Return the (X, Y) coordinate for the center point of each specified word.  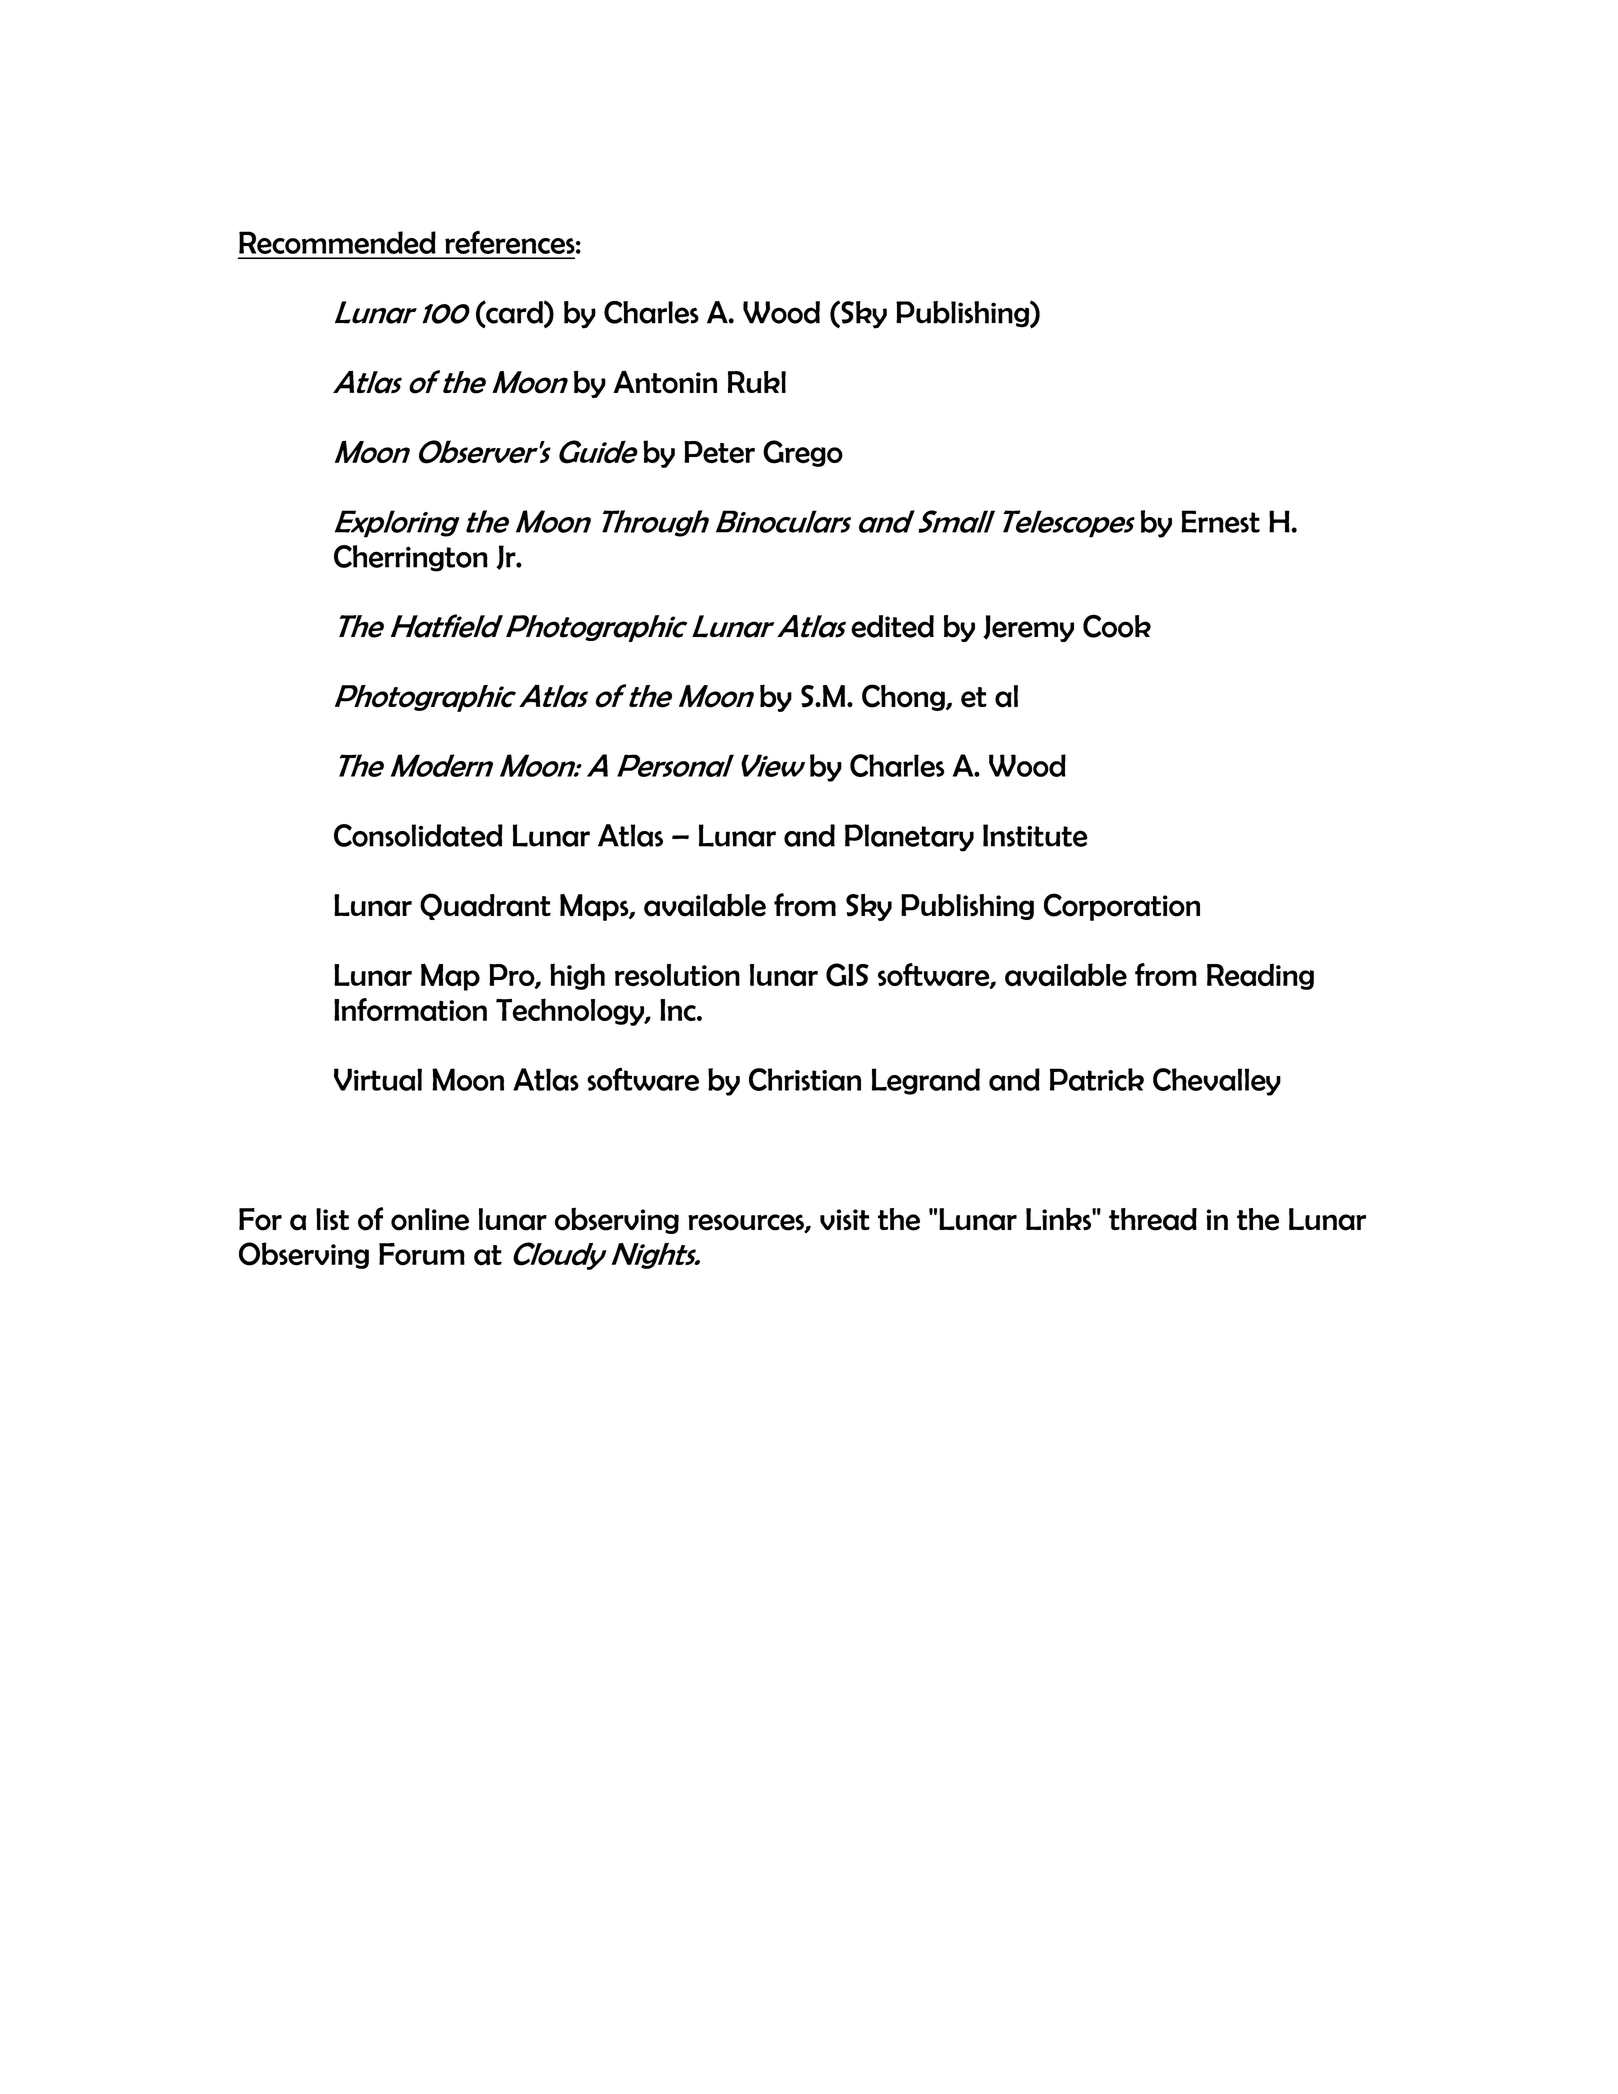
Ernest (1220, 521)
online (430, 1219)
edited (892, 626)
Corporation (1122, 907)
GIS (847, 975)
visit (845, 1220)
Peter (719, 452)
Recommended (337, 242)
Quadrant (485, 906)
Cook (1117, 626)
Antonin (665, 382)
